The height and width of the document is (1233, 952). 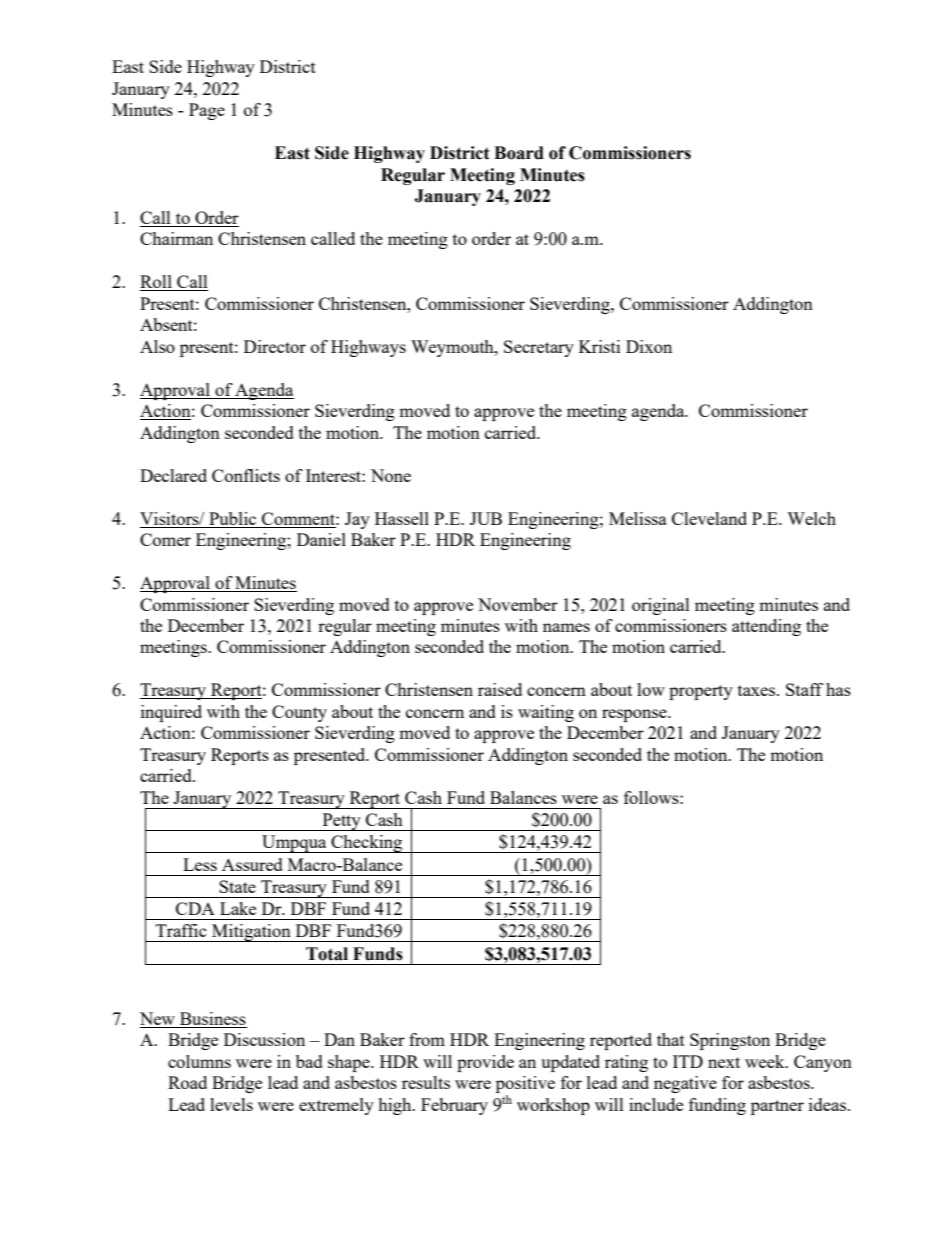 What do you see at coordinates (519, 153) in the document?
I see `Board` at bounding box center [519, 153].
